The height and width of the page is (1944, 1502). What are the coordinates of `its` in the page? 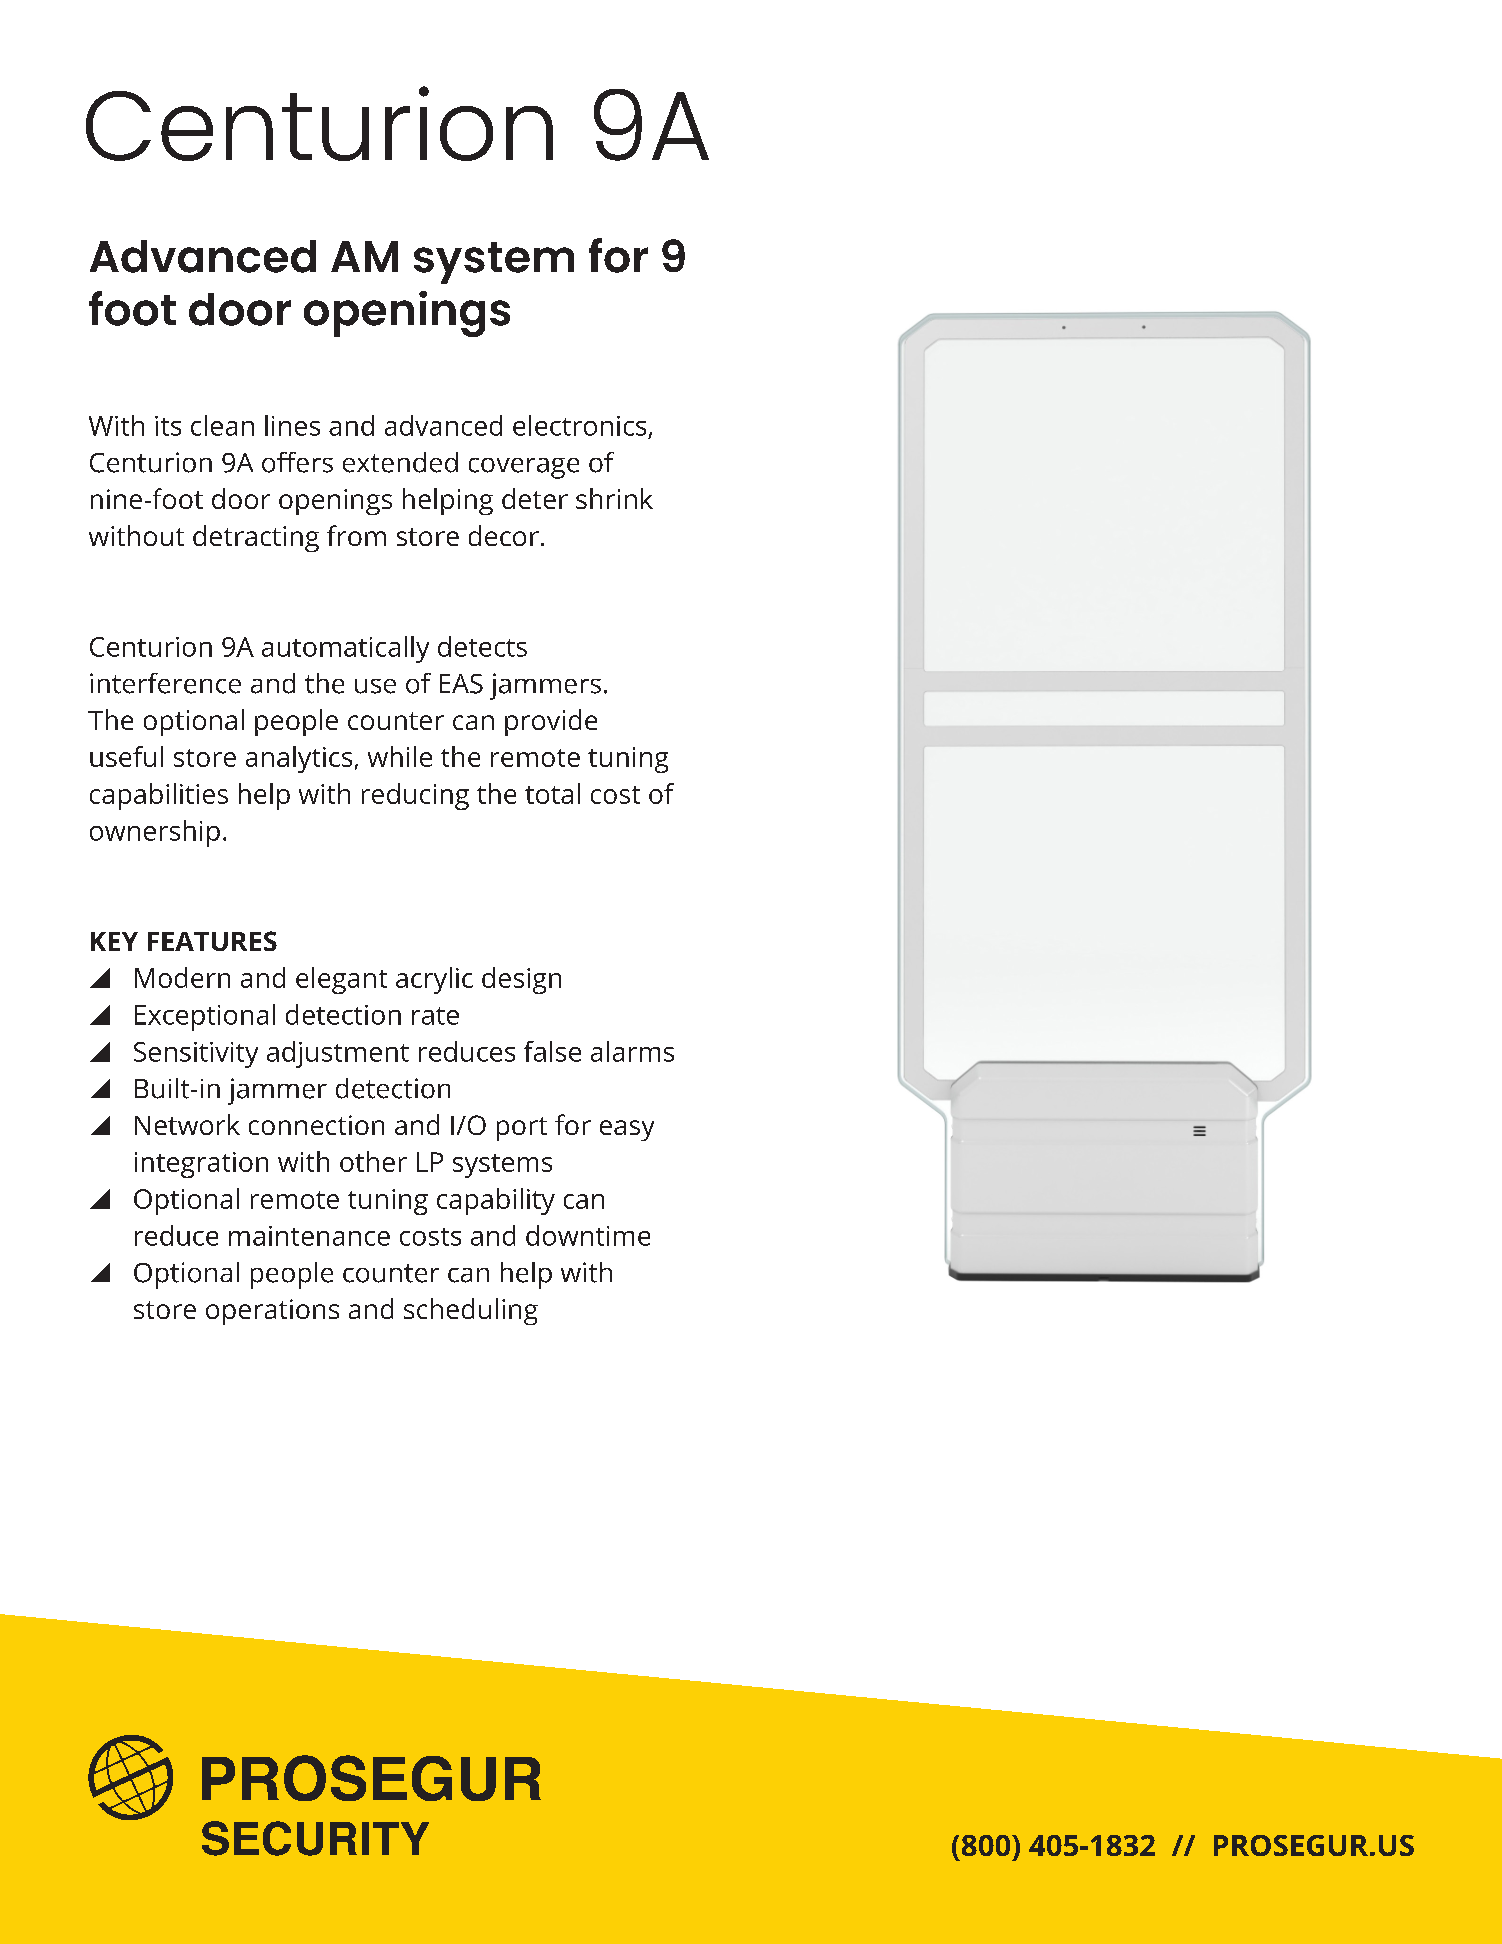 It's located at (168, 426).
